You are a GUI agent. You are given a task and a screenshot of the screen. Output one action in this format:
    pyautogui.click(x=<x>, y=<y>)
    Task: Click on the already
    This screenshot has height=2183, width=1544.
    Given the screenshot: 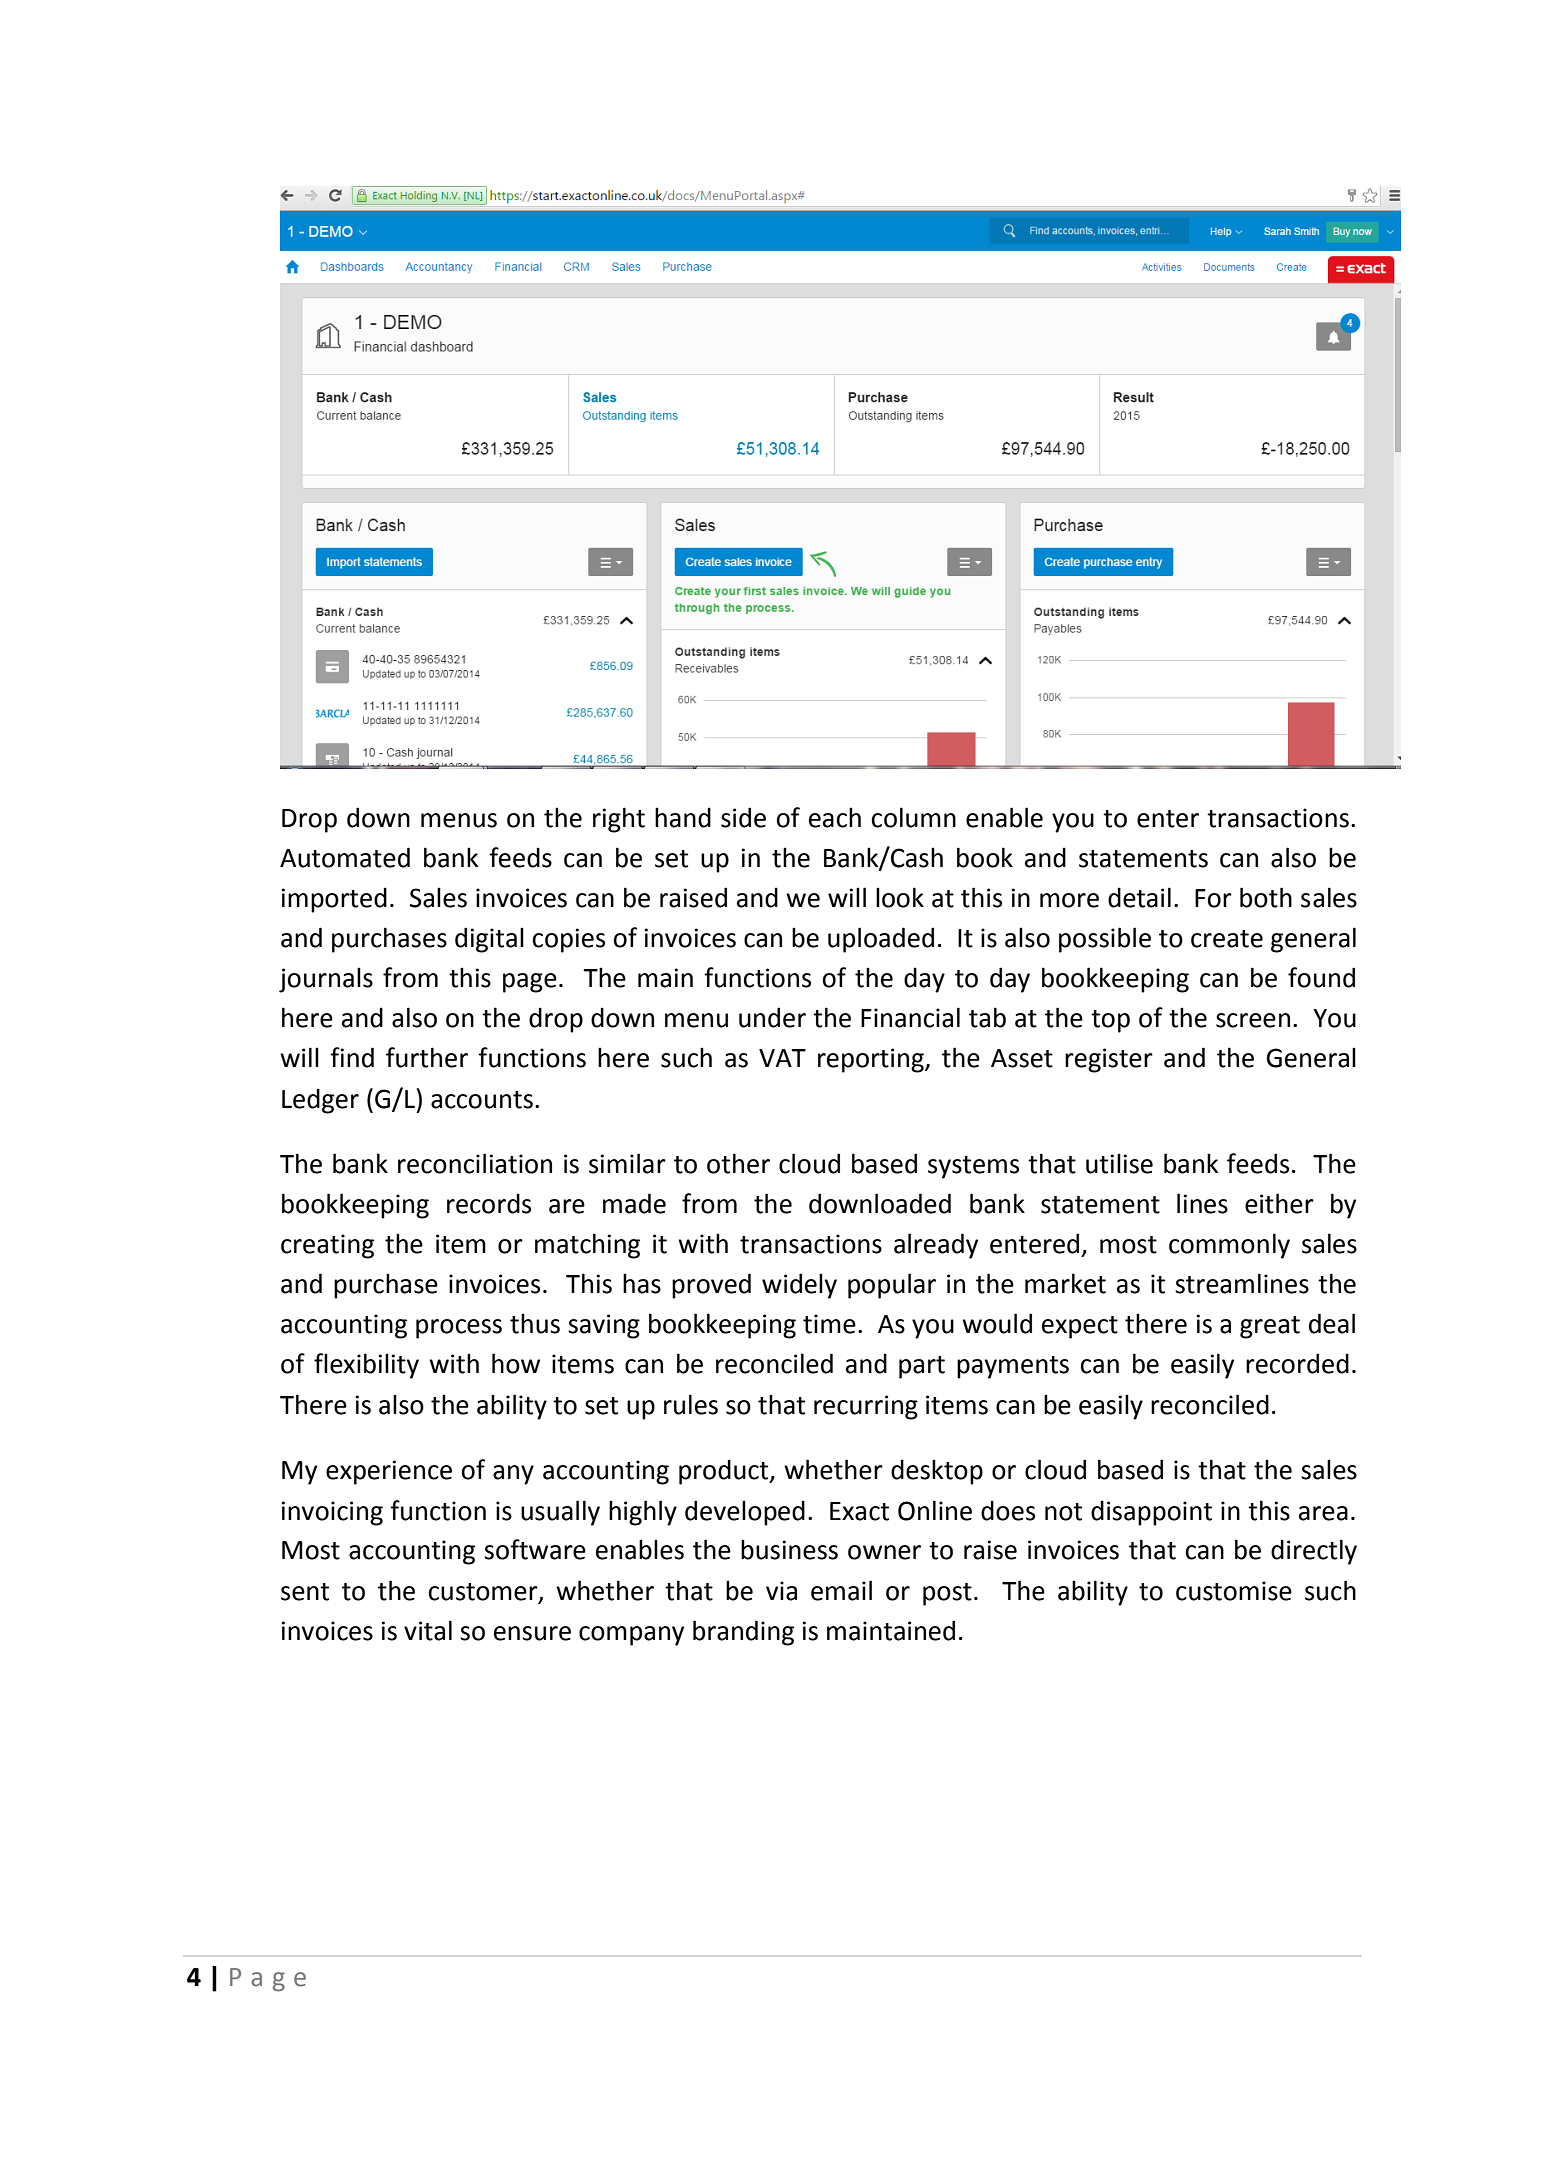 What is the action you would take?
    pyautogui.click(x=936, y=1246)
